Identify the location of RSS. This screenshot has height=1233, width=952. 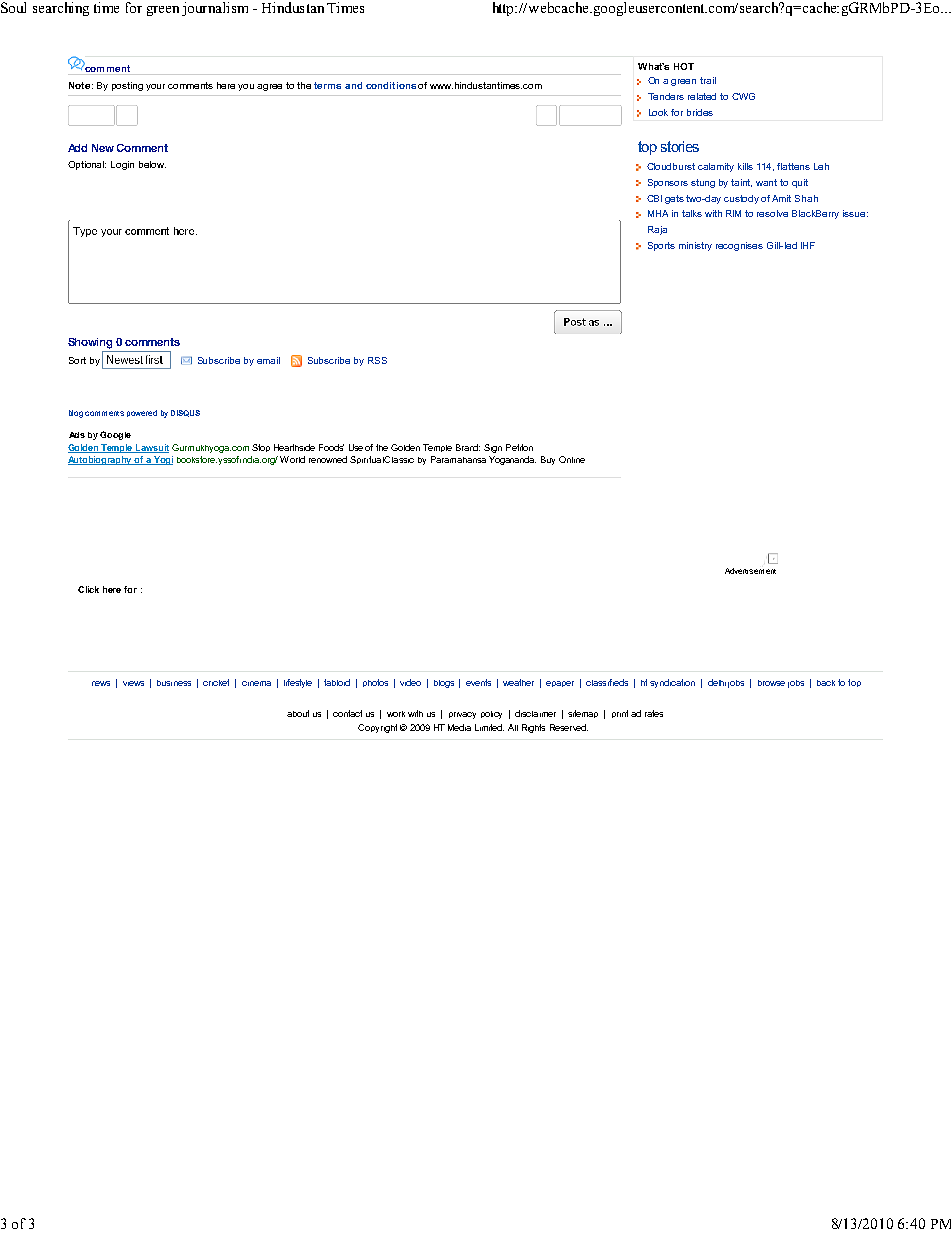
(377, 360).
